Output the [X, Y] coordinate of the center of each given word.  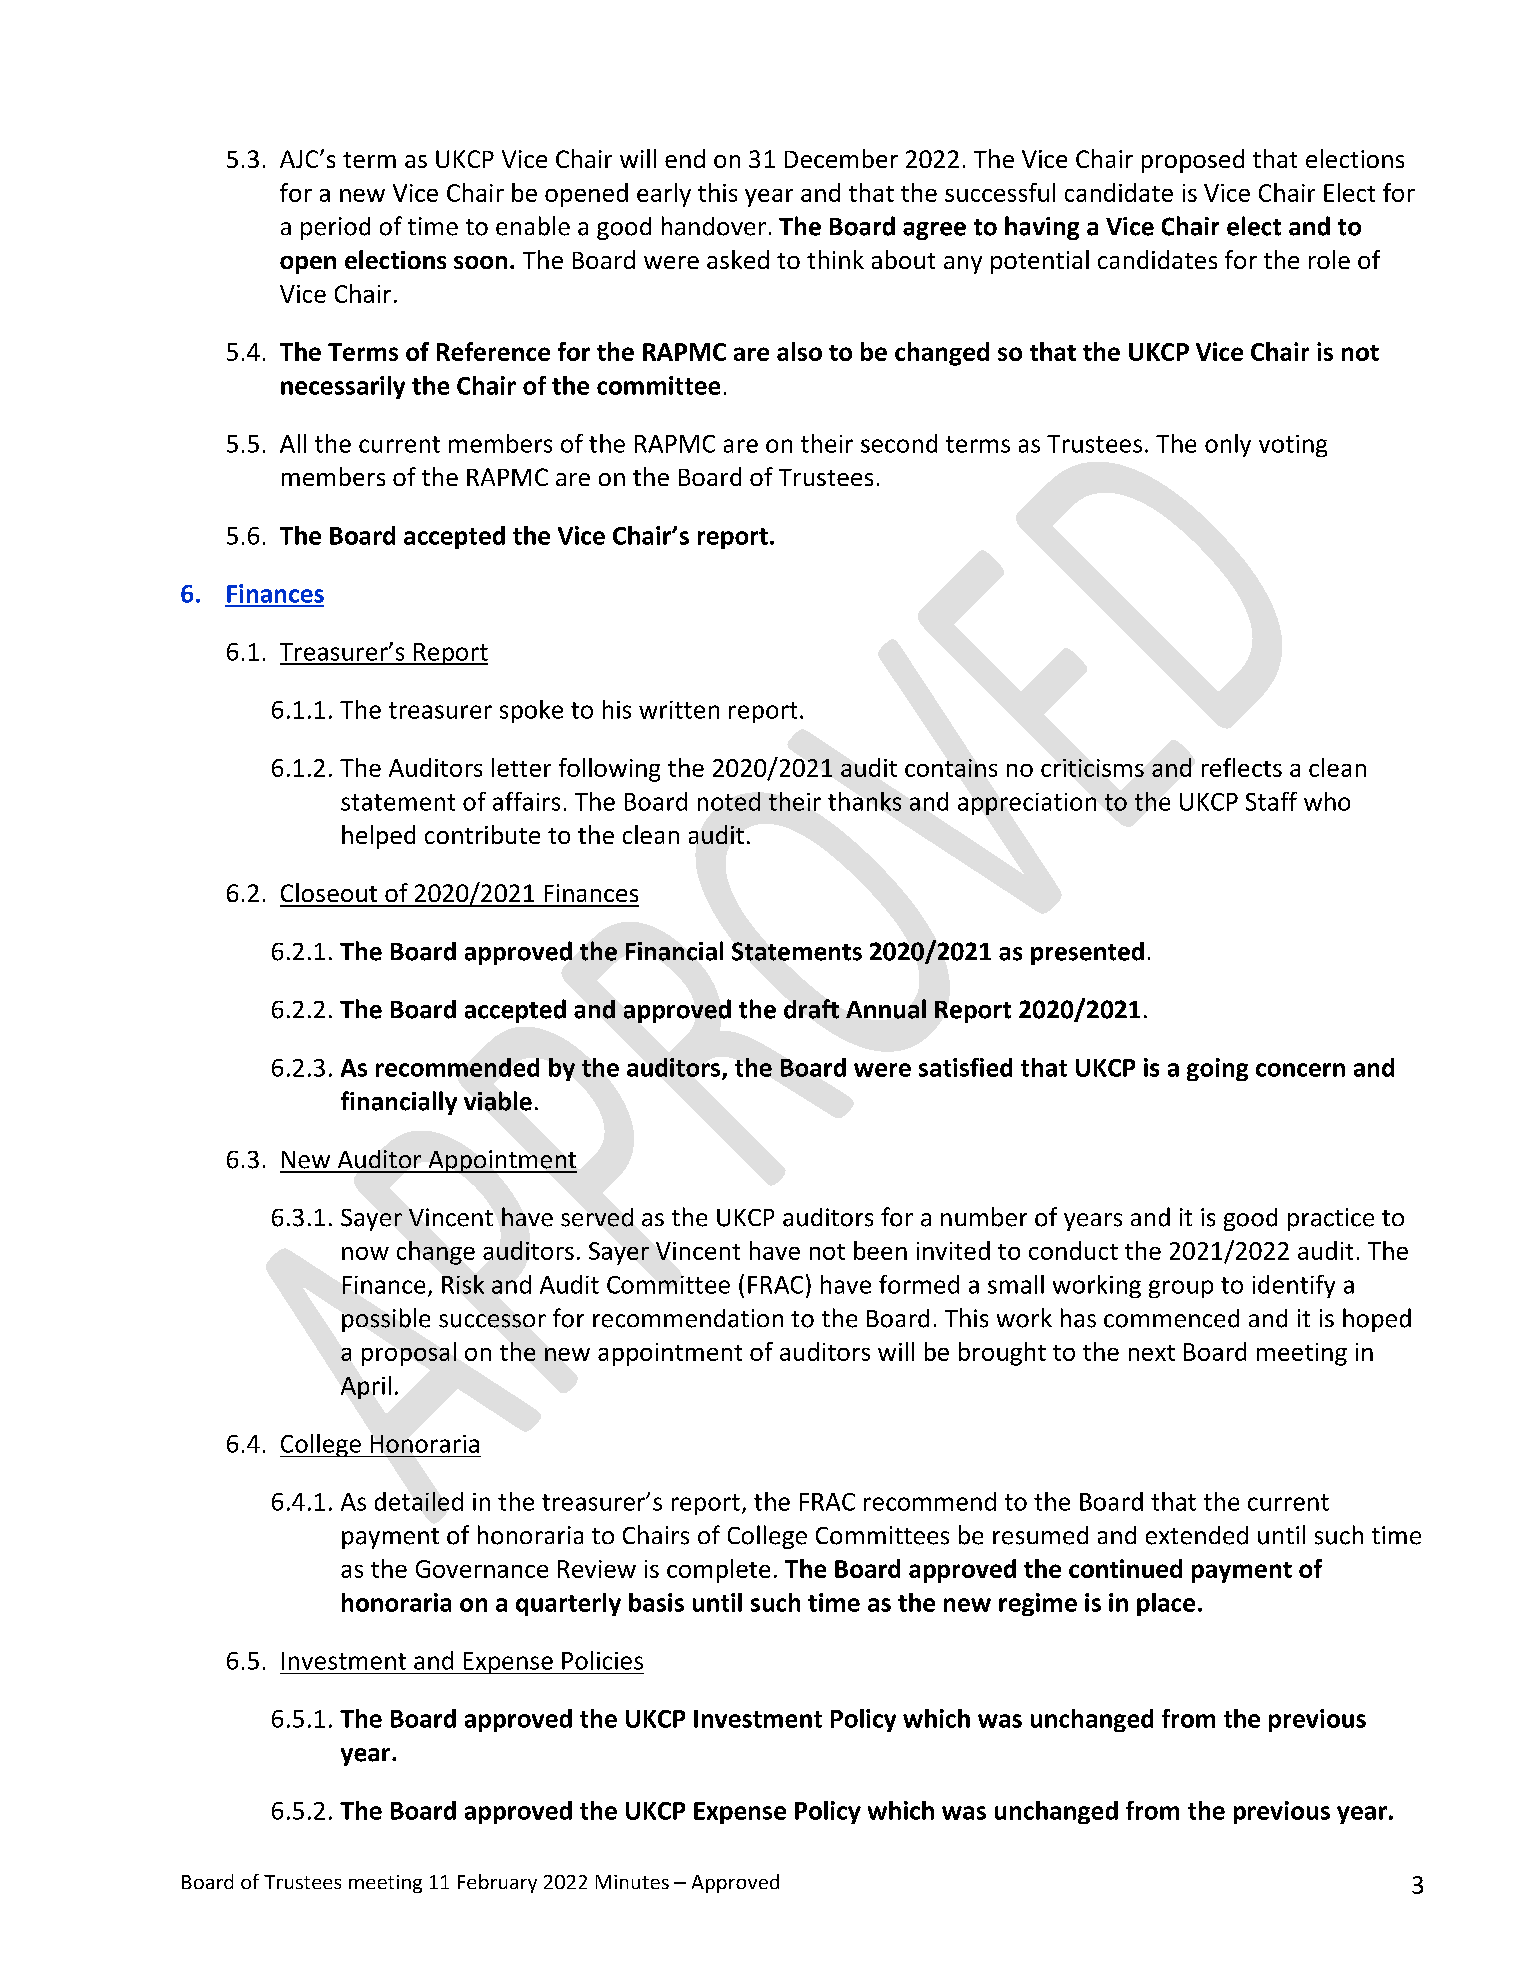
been [880, 1250]
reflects [1242, 767]
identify [1294, 1286]
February [497, 1883]
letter [521, 767]
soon [480, 262]
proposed [1193, 161]
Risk [463, 1284]
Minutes [632, 1882]
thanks [864, 801]
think [835, 259]
